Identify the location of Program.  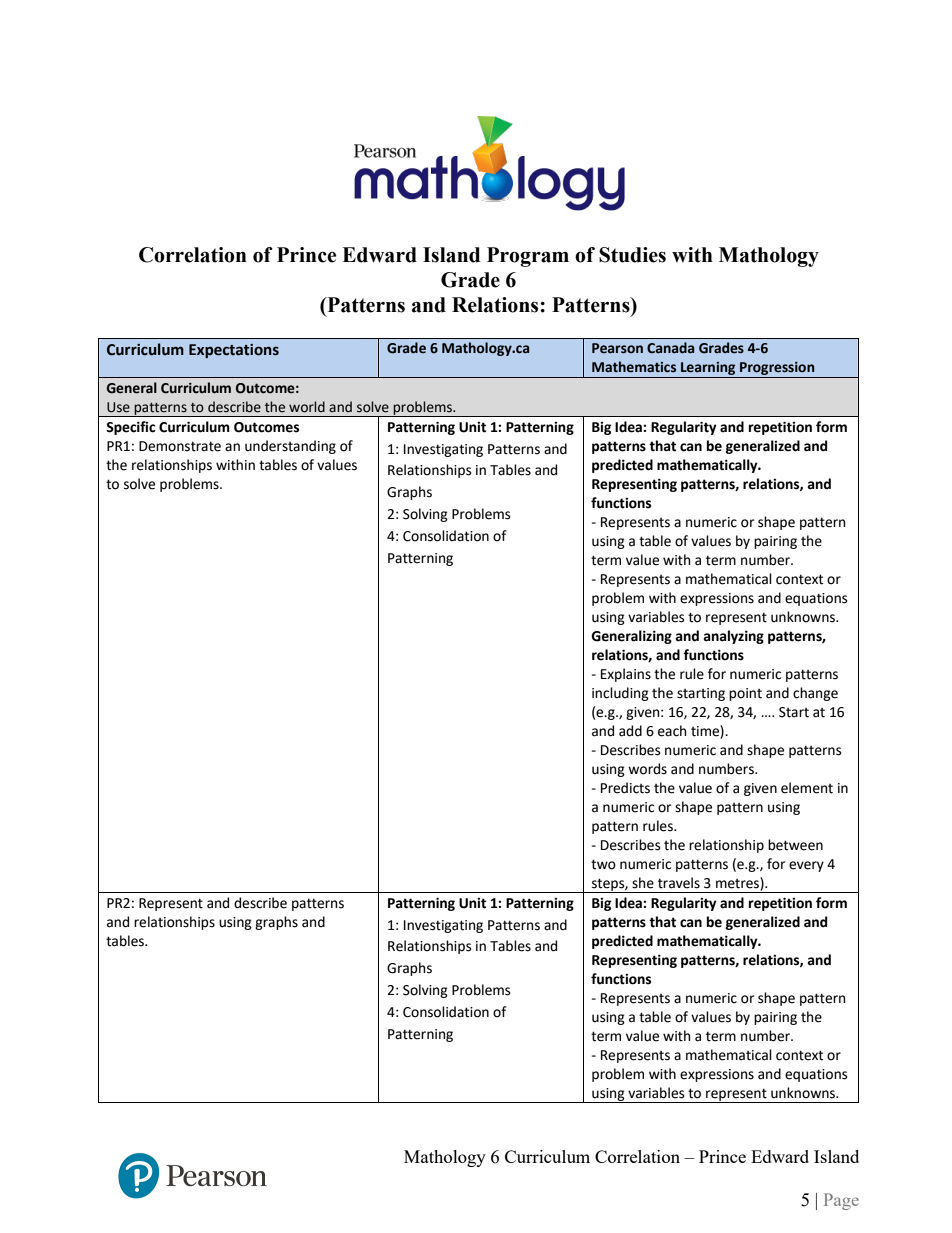
(528, 257).
